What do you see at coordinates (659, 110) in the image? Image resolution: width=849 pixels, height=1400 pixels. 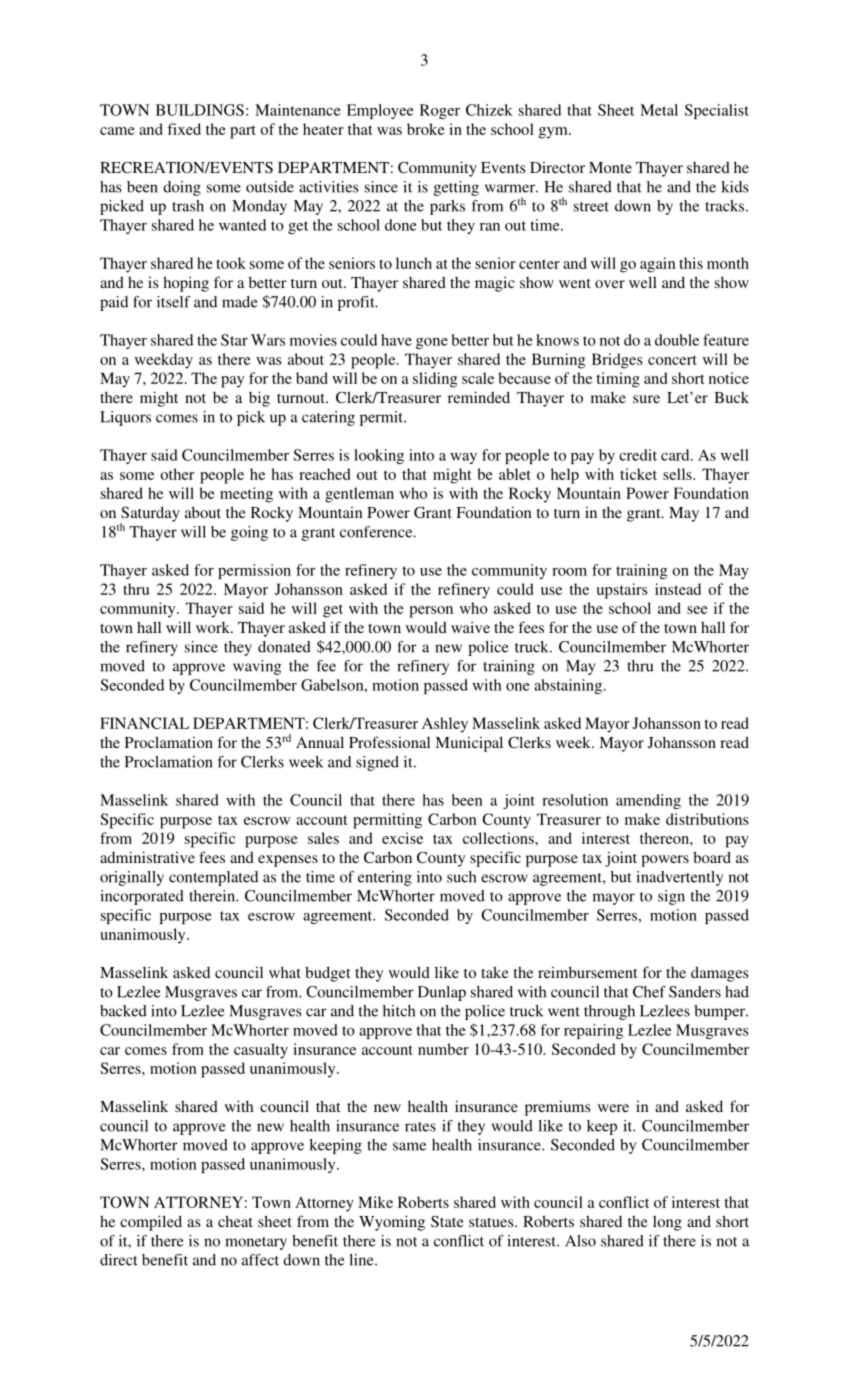 I see `Metal` at bounding box center [659, 110].
